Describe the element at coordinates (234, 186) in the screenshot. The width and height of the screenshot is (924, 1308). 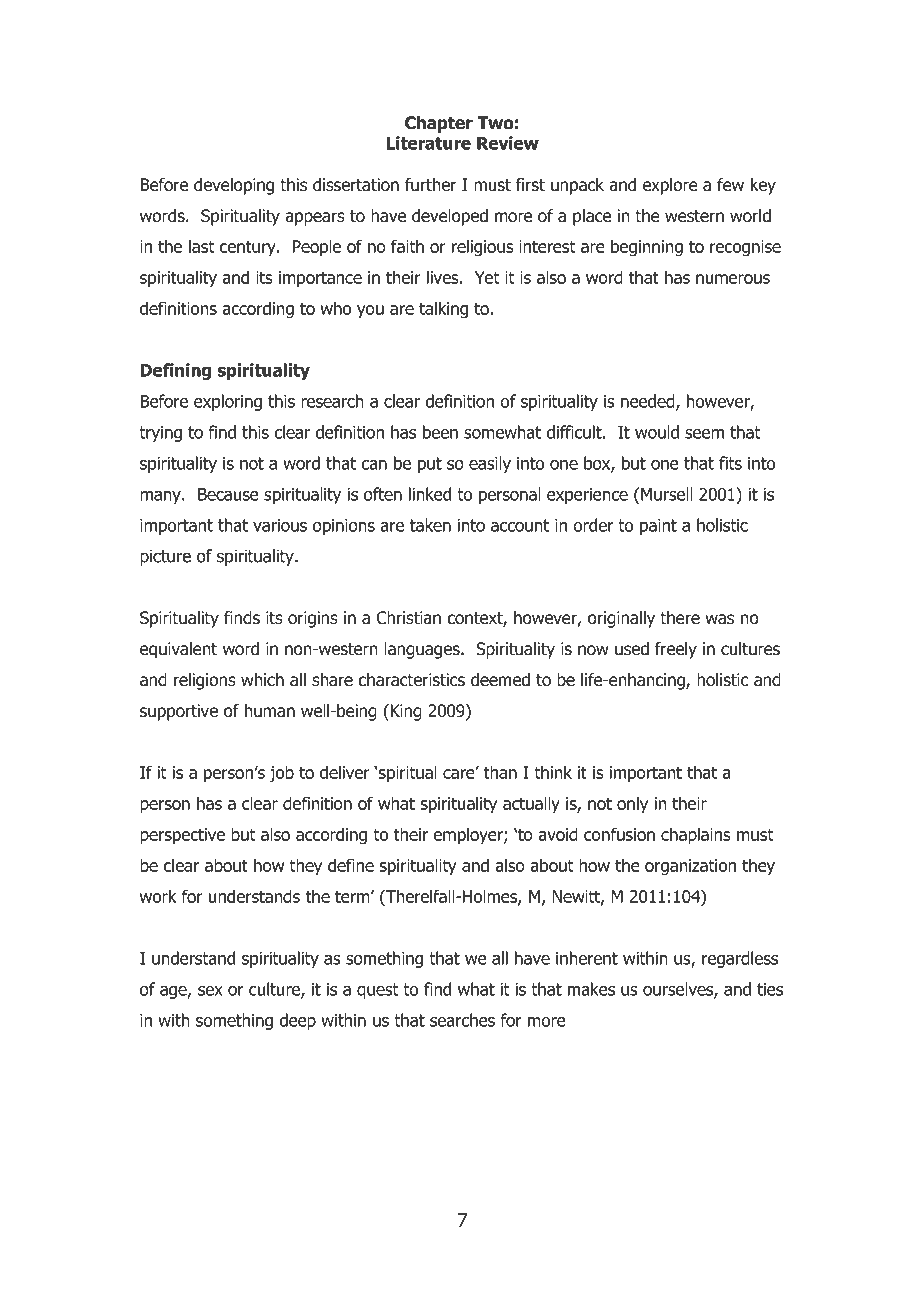
I see `developing` at that location.
